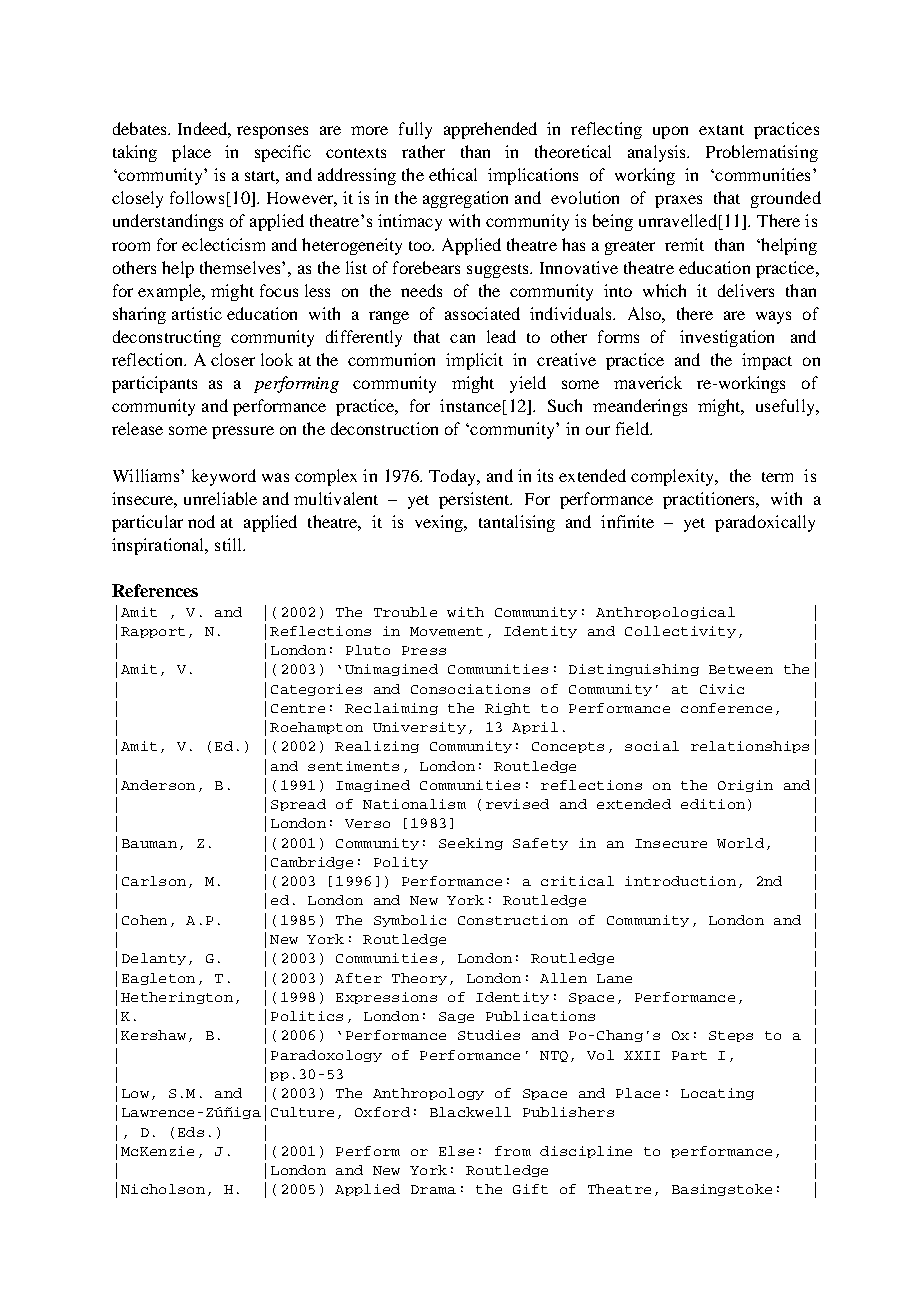 The width and height of the page is (924, 1308). I want to click on Movement, so click(446, 631).
